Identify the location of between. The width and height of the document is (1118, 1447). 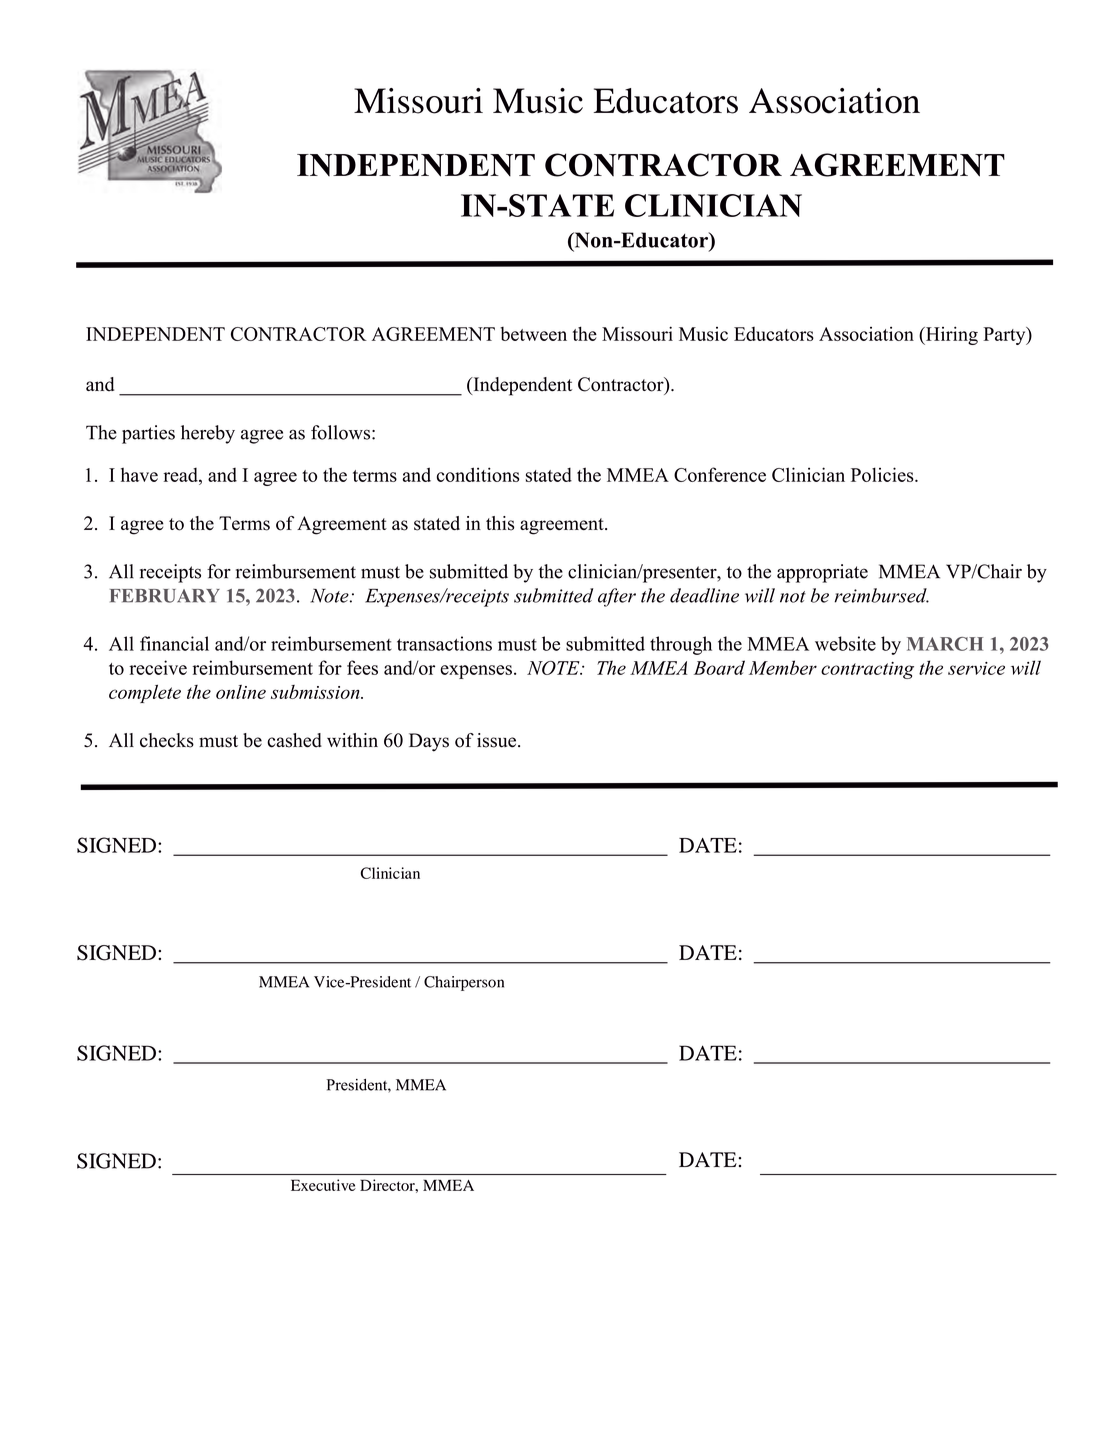
(533, 334).
